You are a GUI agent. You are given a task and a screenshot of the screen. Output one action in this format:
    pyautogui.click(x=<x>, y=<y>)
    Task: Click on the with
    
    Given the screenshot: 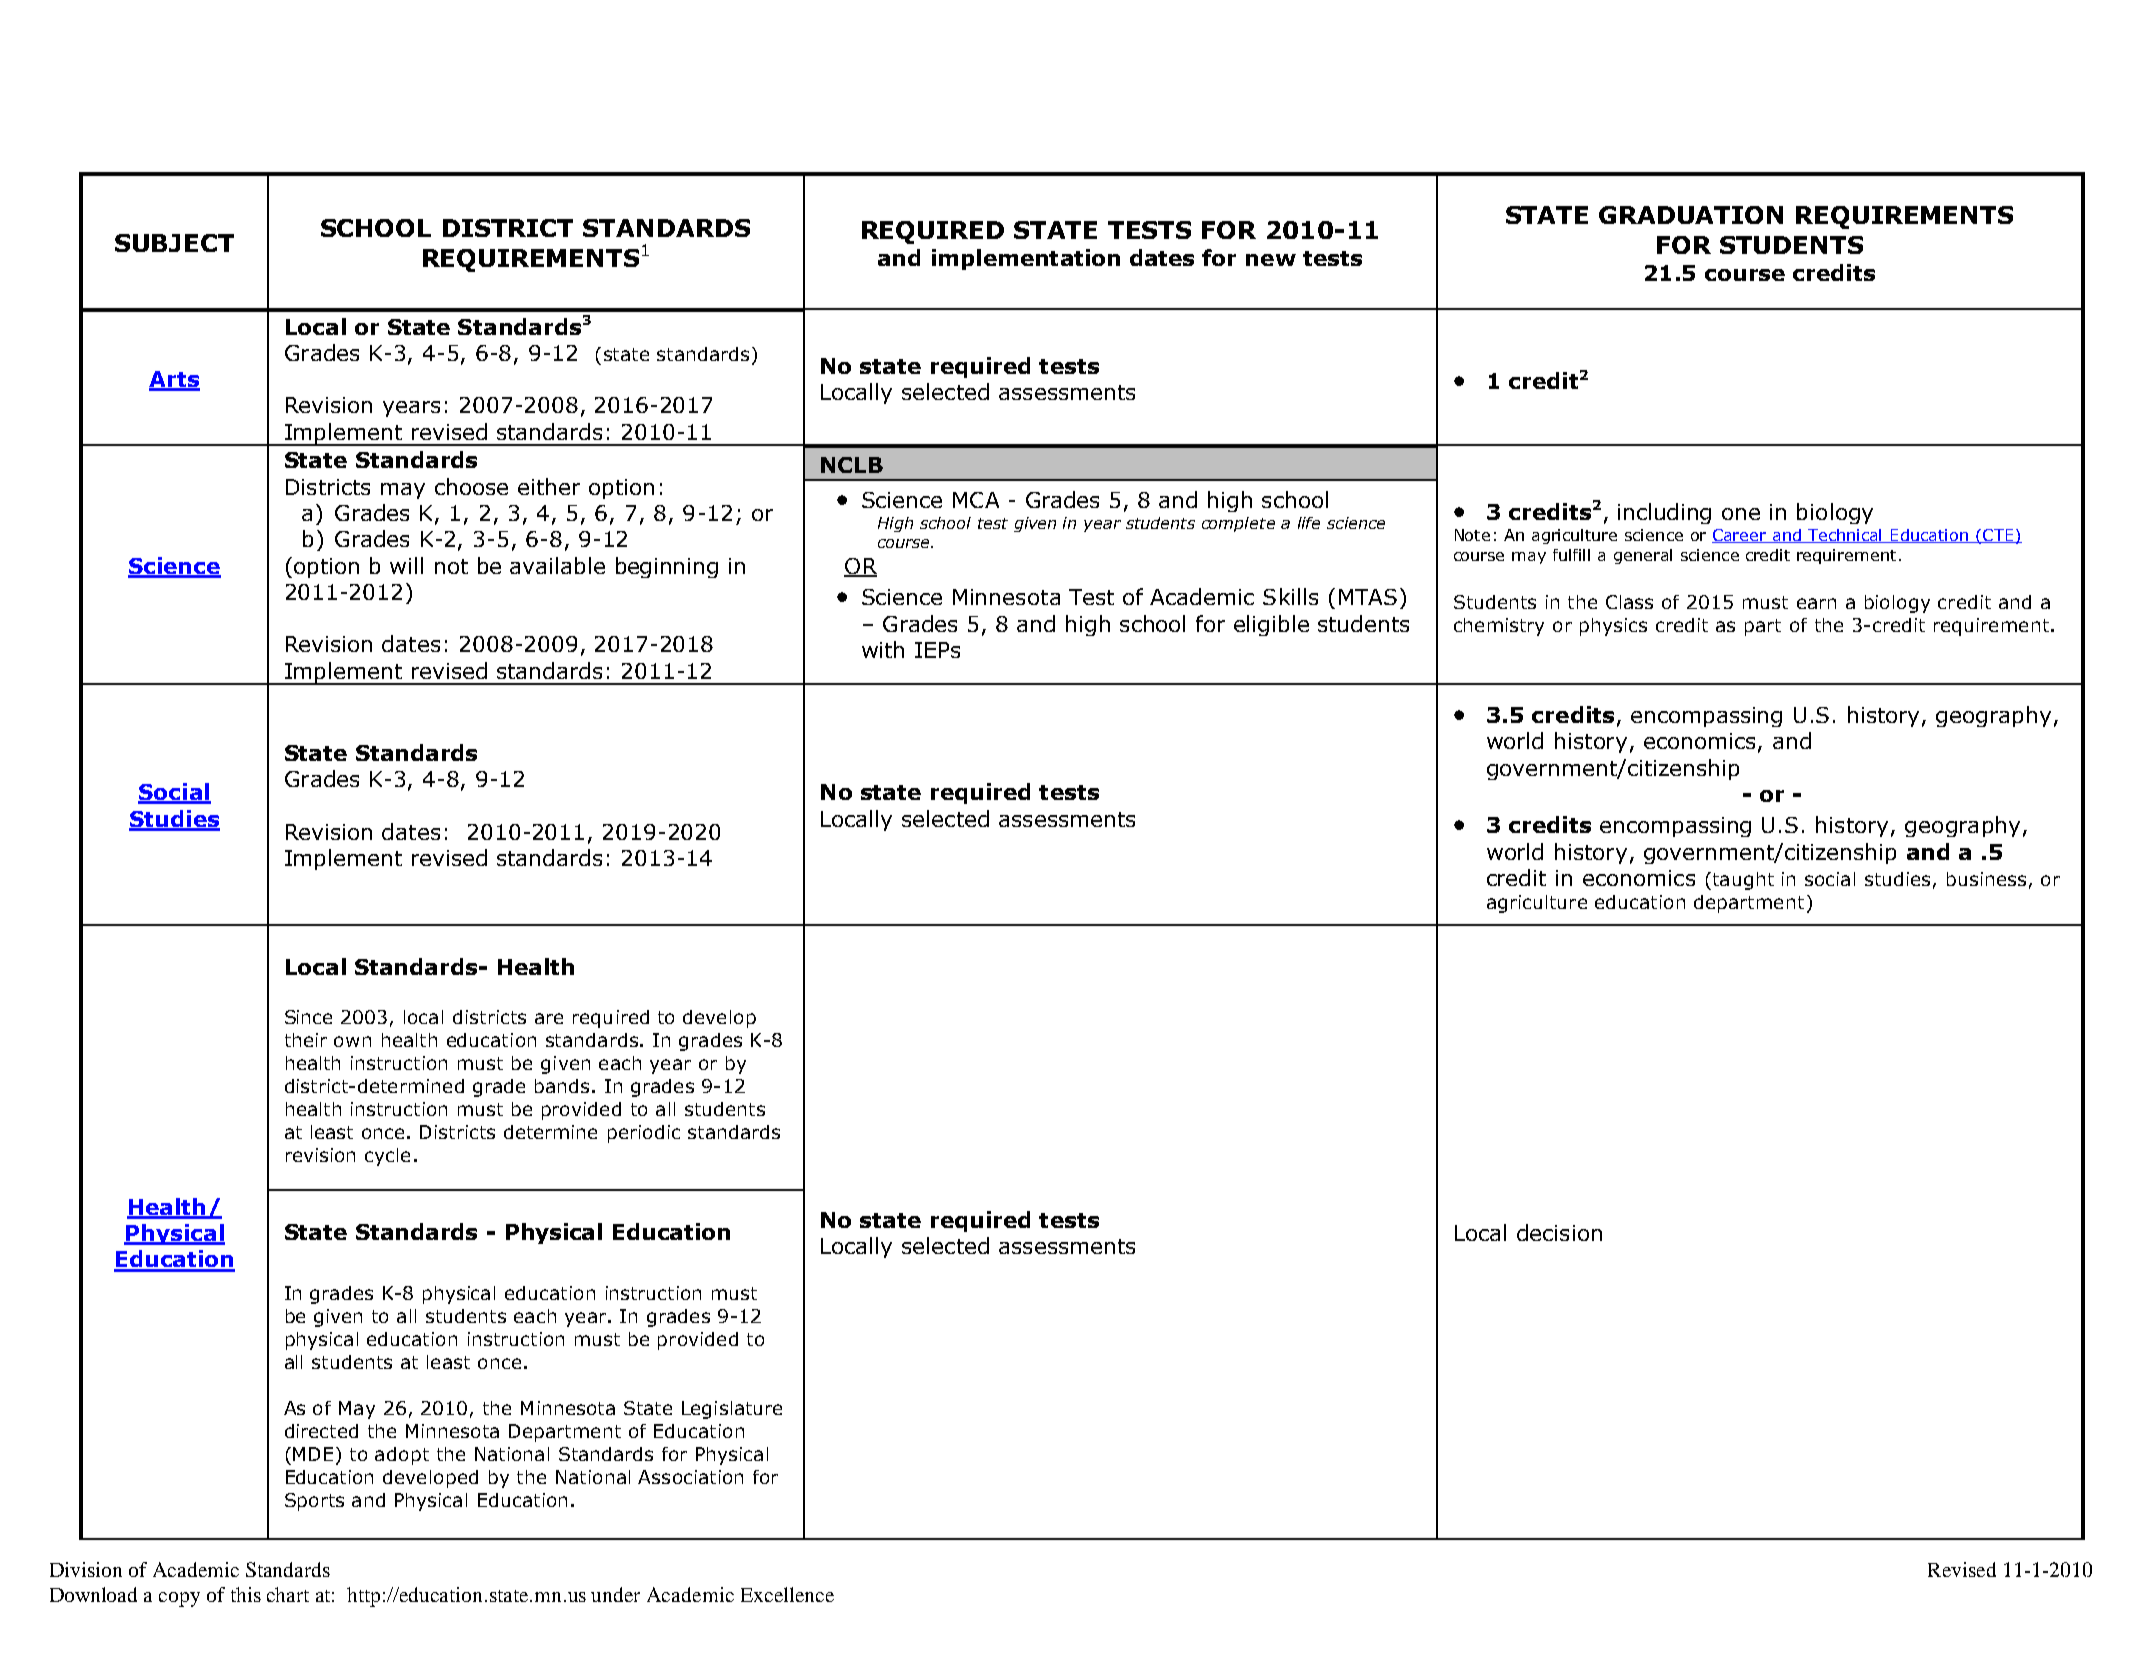 What is the action you would take?
    pyautogui.click(x=883, y=649)
